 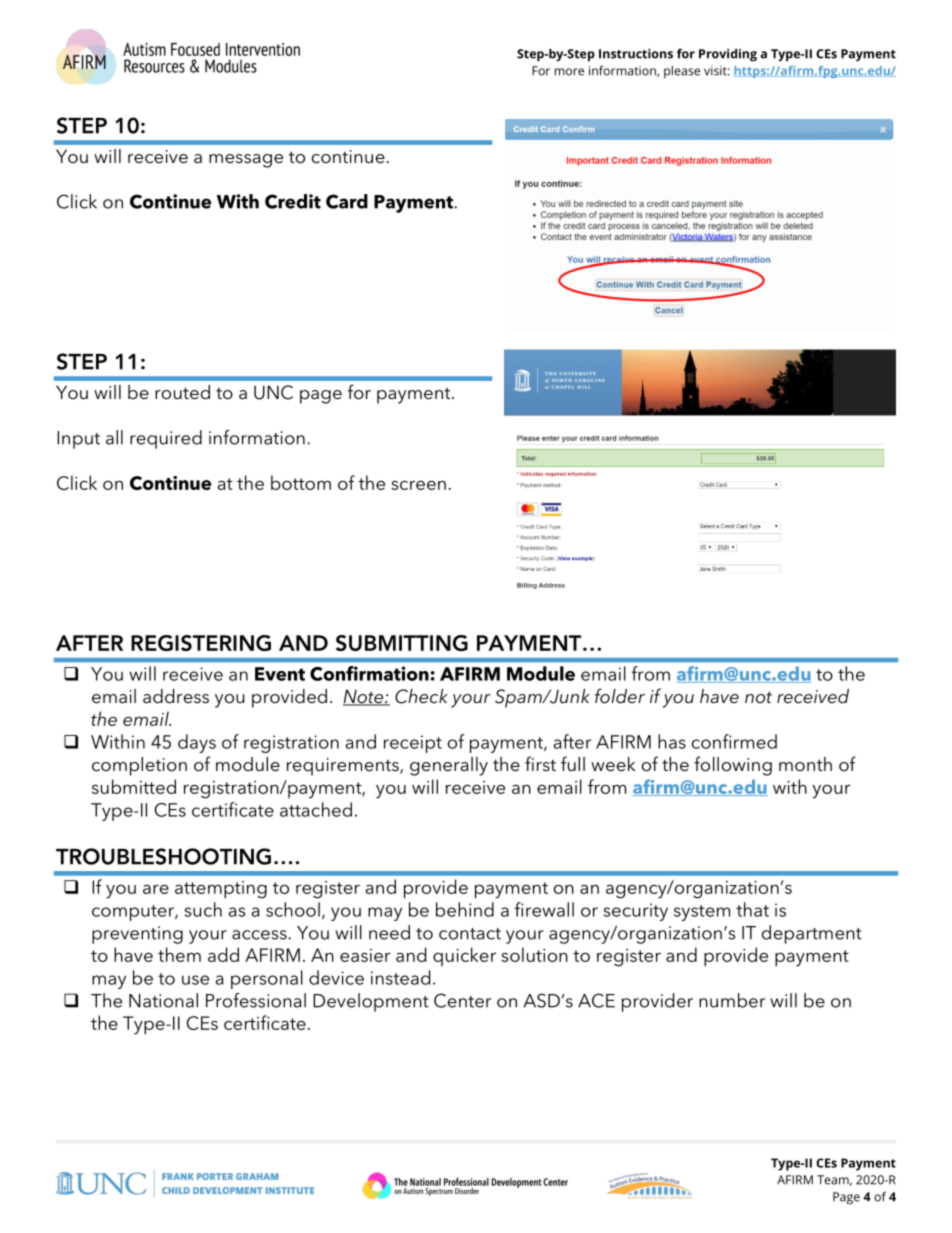 What do you see at coordinates (732, 1000) in the screenshot?
I see `number` at bounding box center [732, 1000].
